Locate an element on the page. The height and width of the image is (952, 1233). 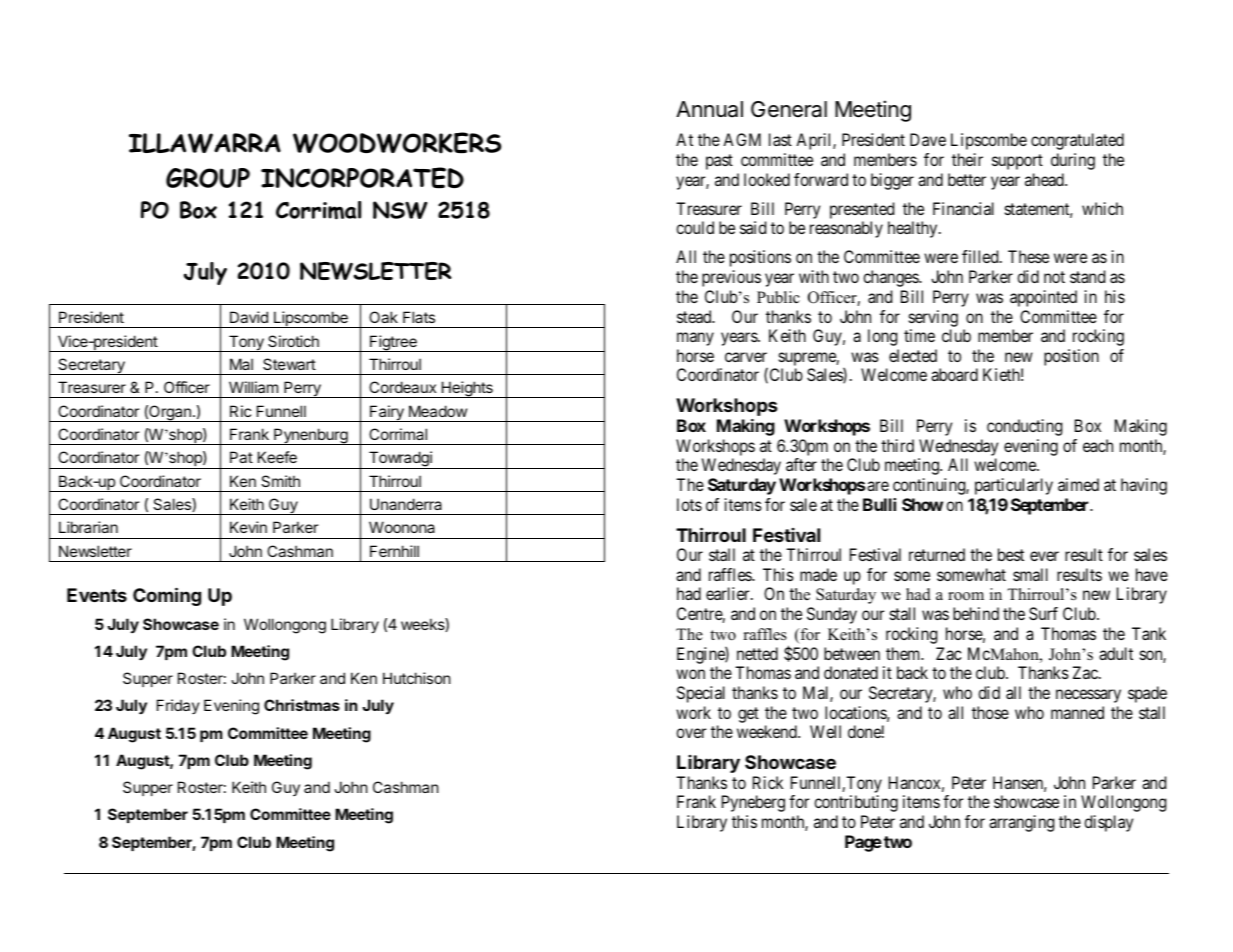
earlier is located at coordinates (729, 593).
